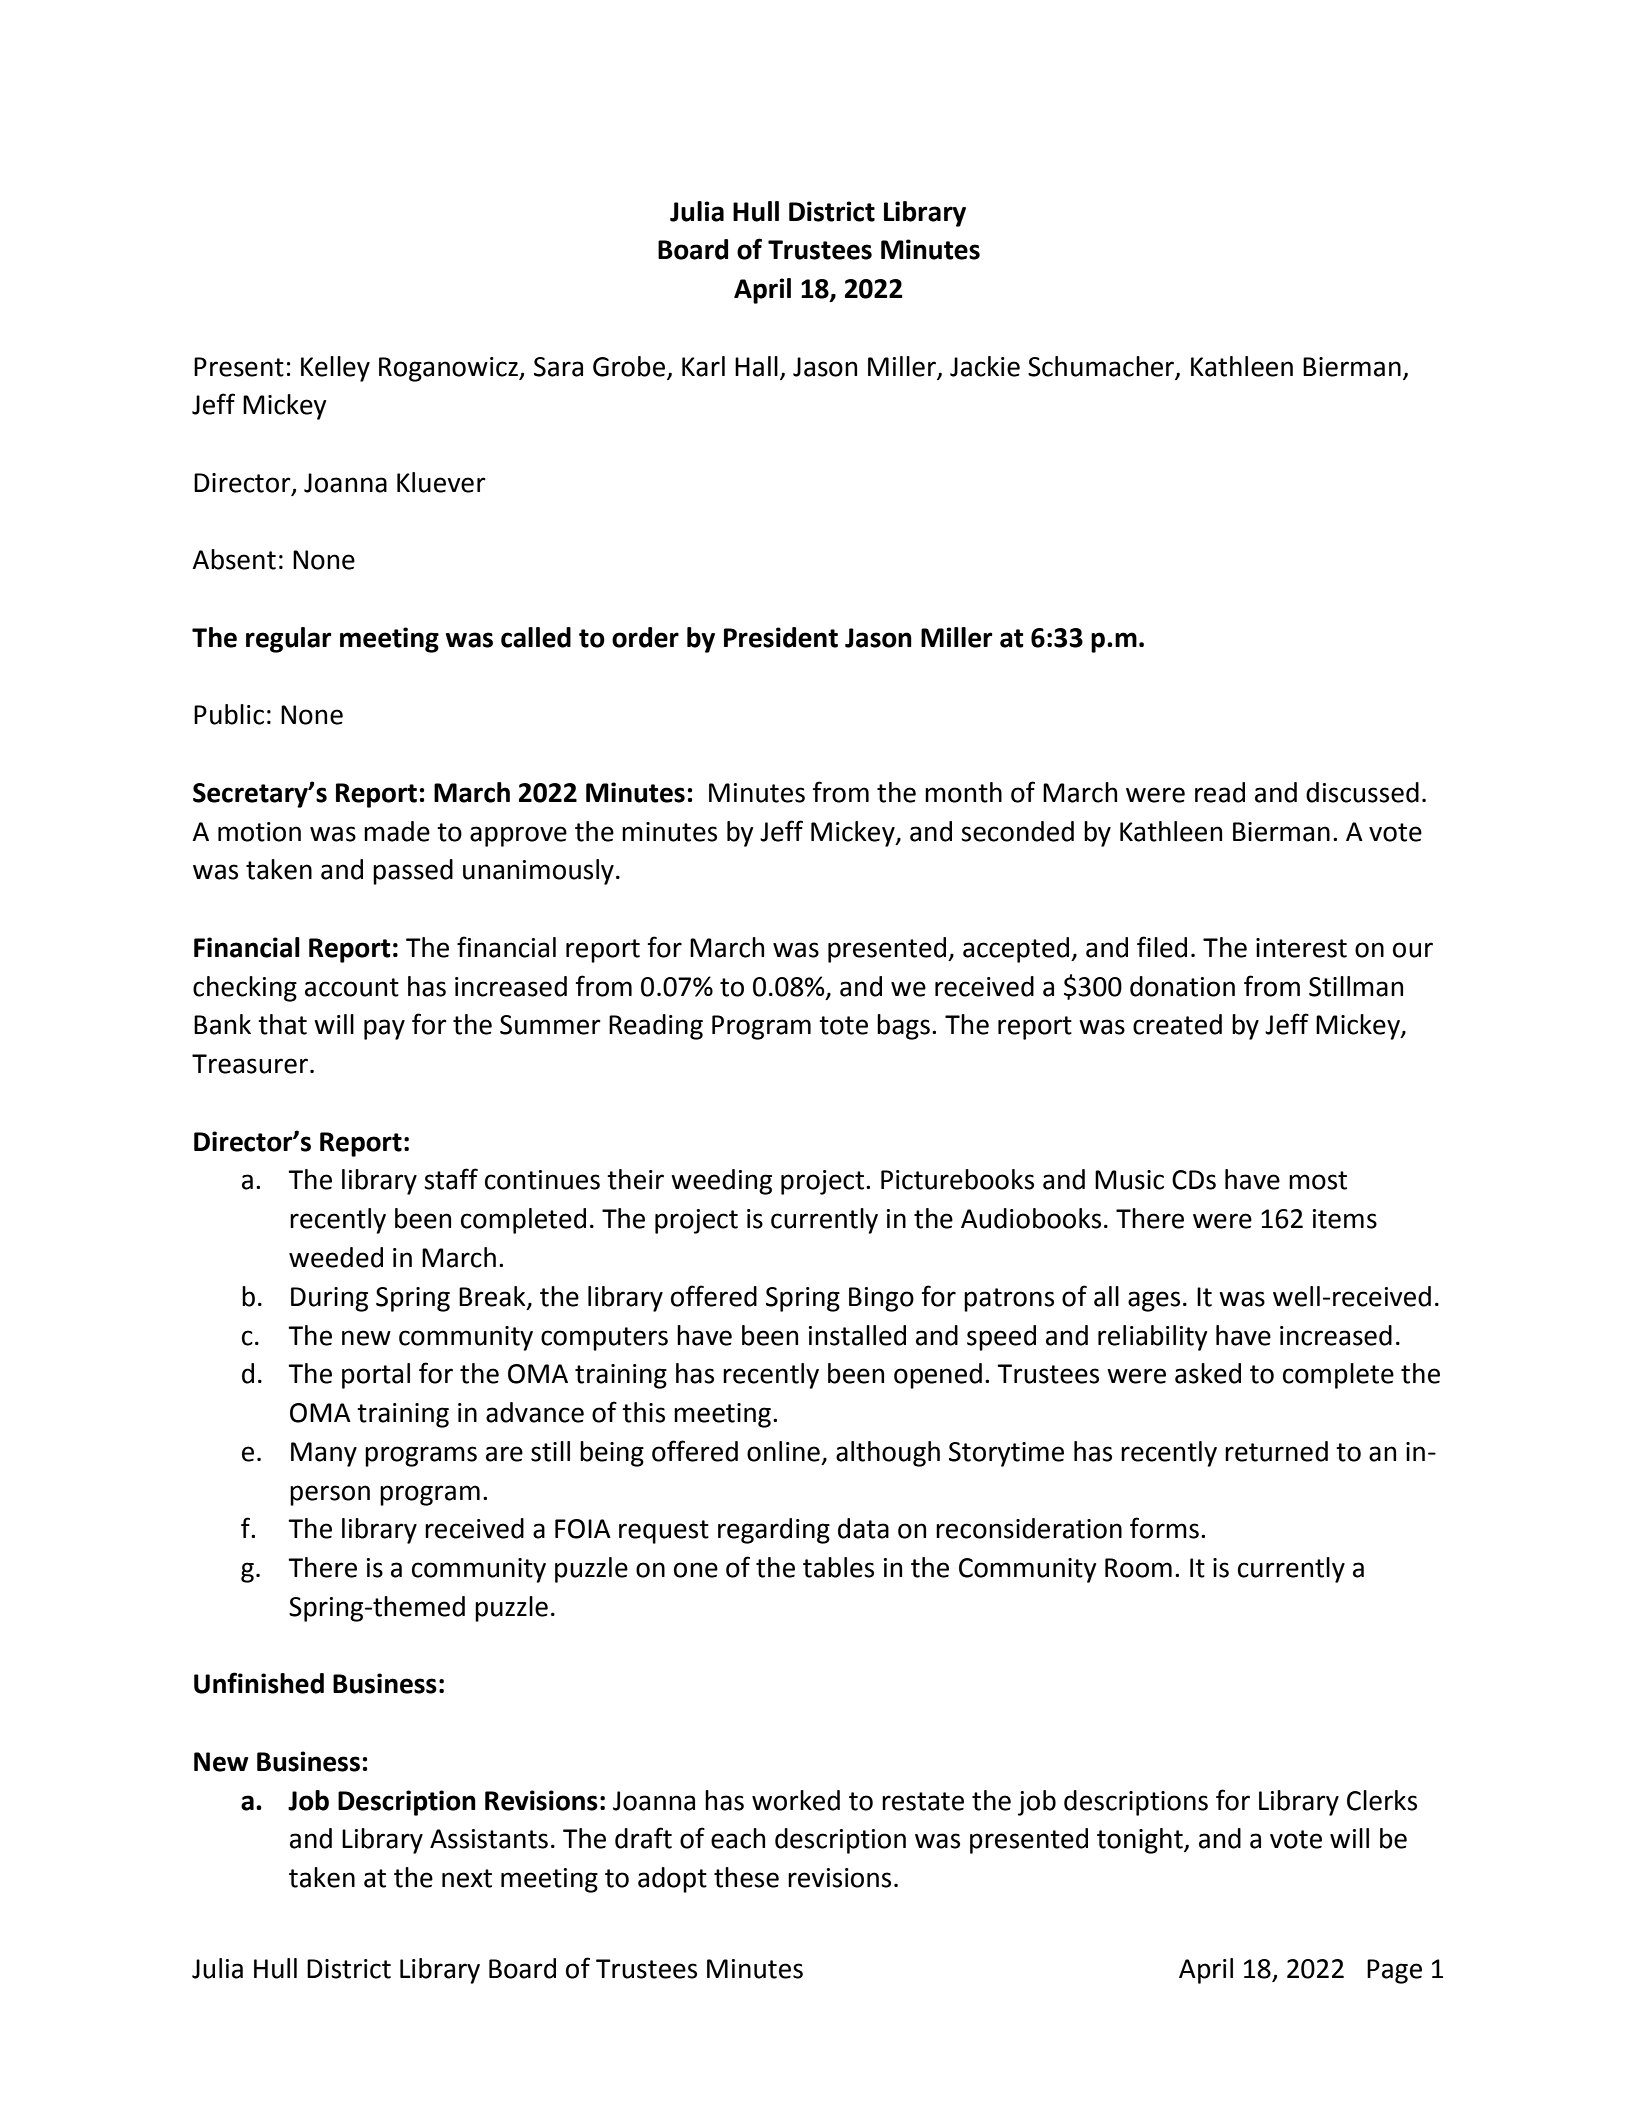 The width and height of the screenshot is (1637, 2118). I want to click on staff, so click(451, 1179).
